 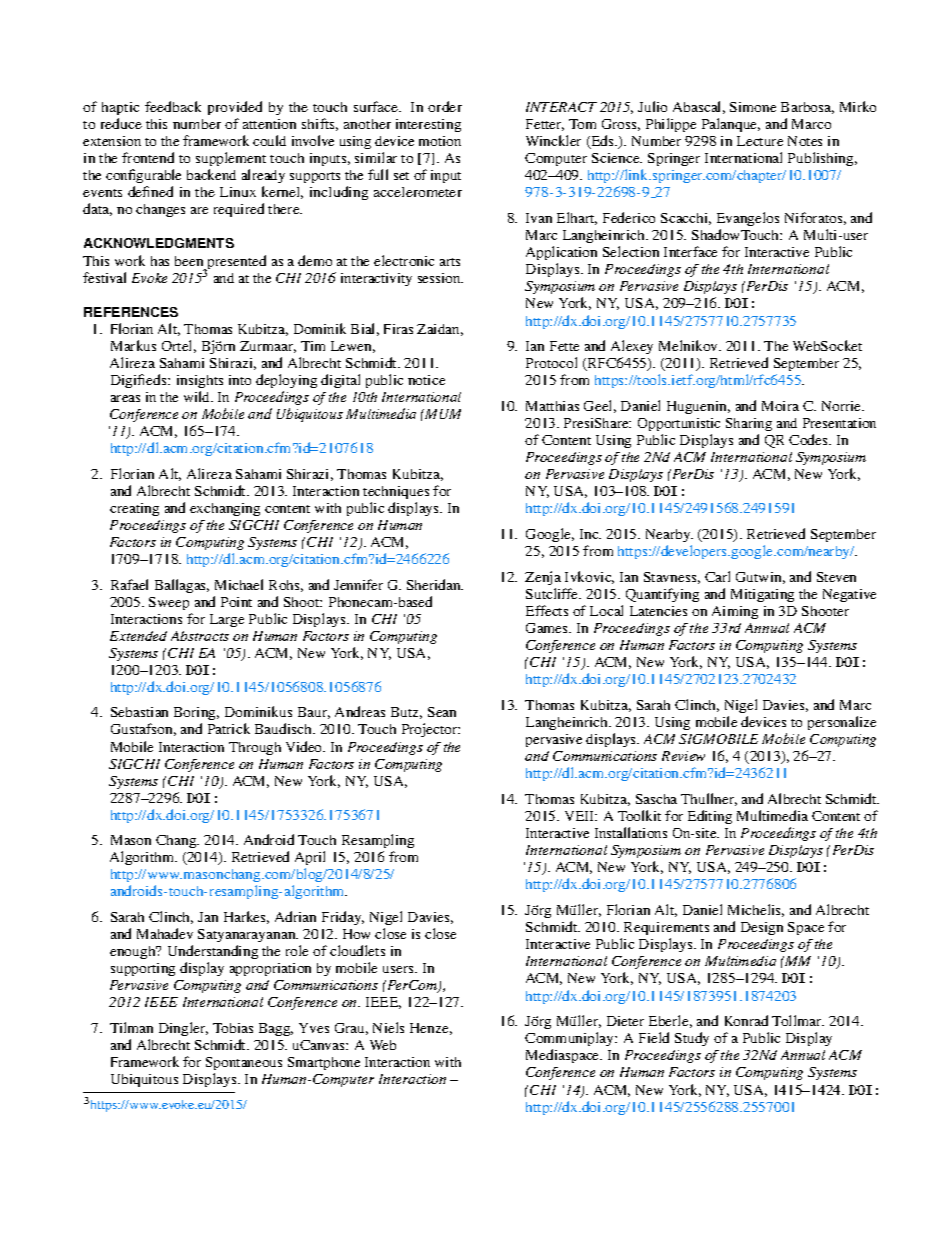 What do you see at coordinates (746, 1020) in the image?
I see `Konrad` at bounding box center [746, 1020].
